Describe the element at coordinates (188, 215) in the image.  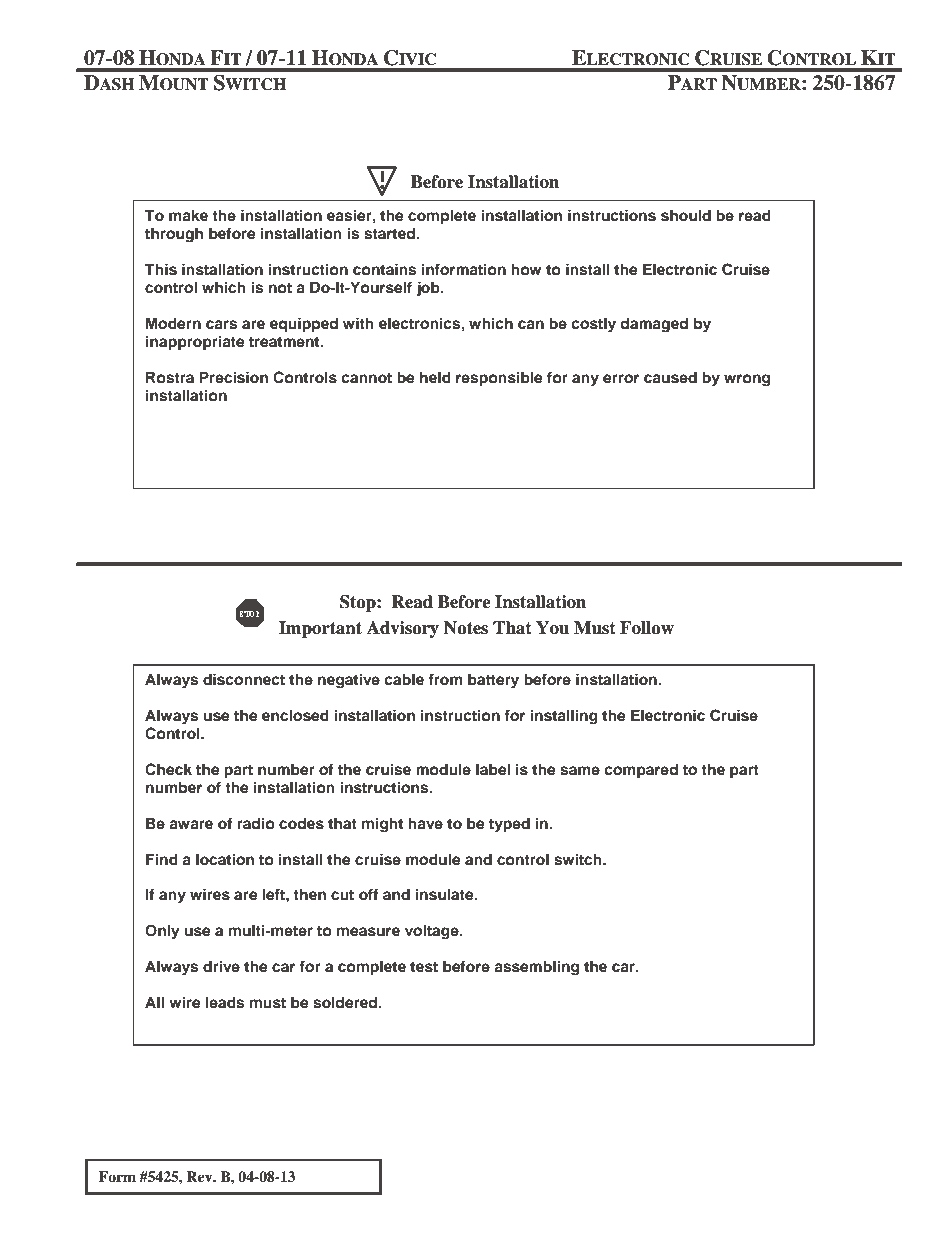
I see `make` at that location.
